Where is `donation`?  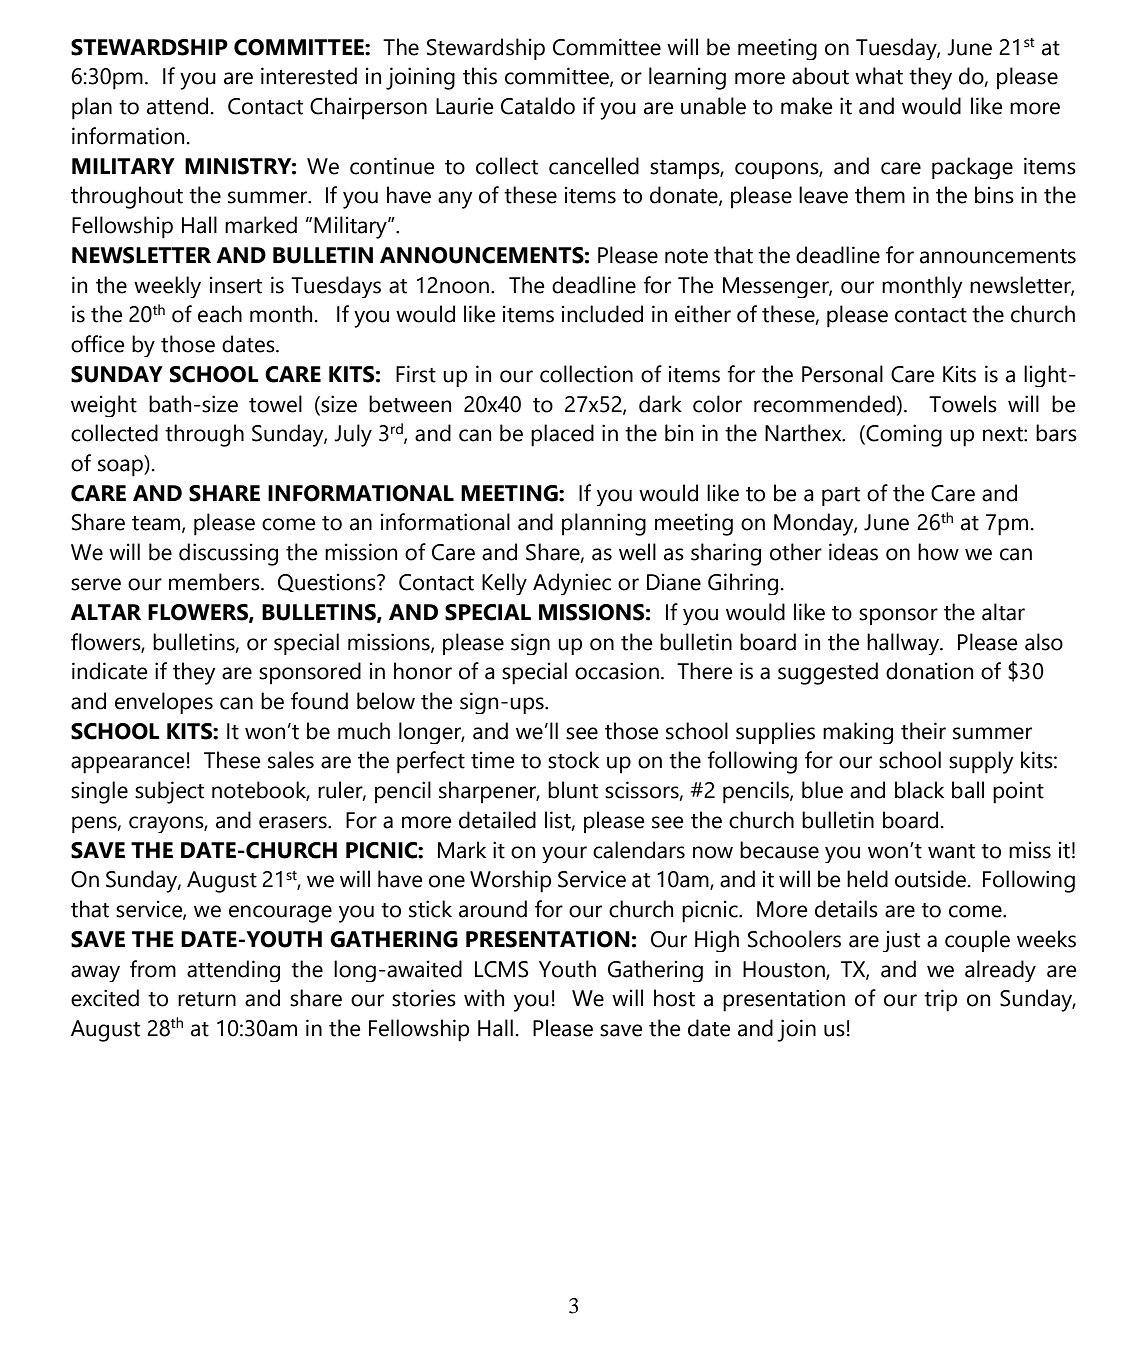
donation is located at coordinates (929, 671).
